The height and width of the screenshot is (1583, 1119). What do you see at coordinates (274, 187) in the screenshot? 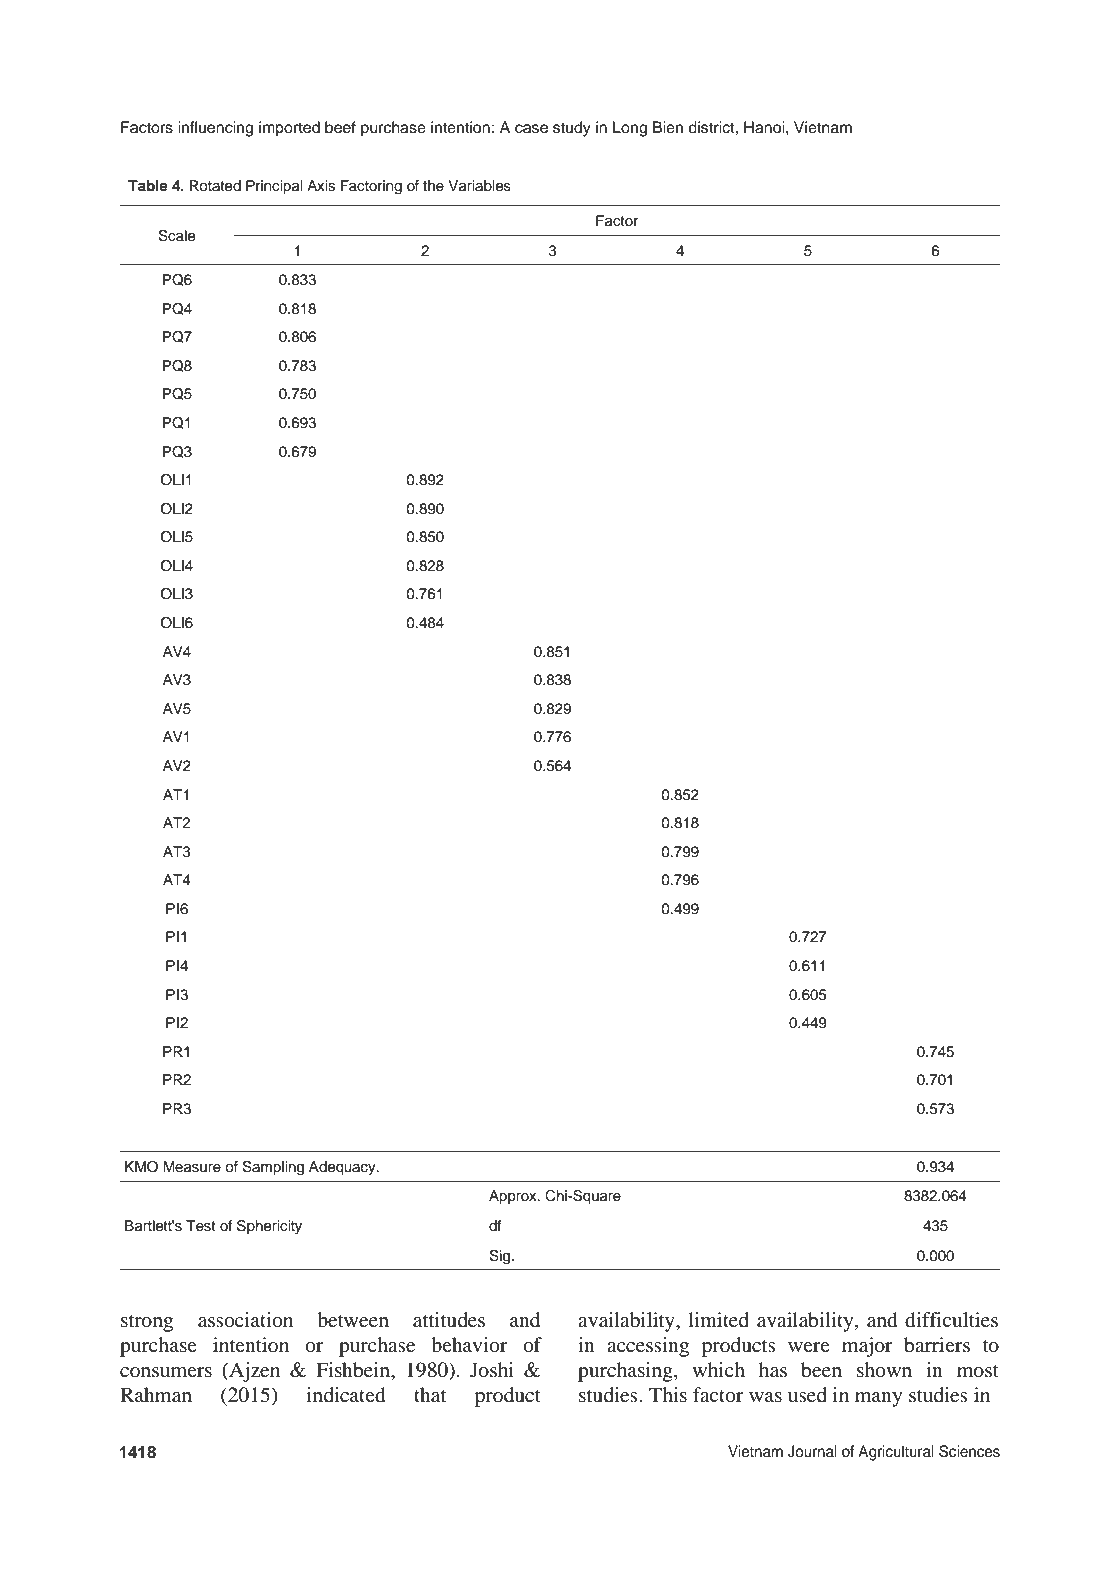
I see `Principal` at bounding box center [274, 187].
